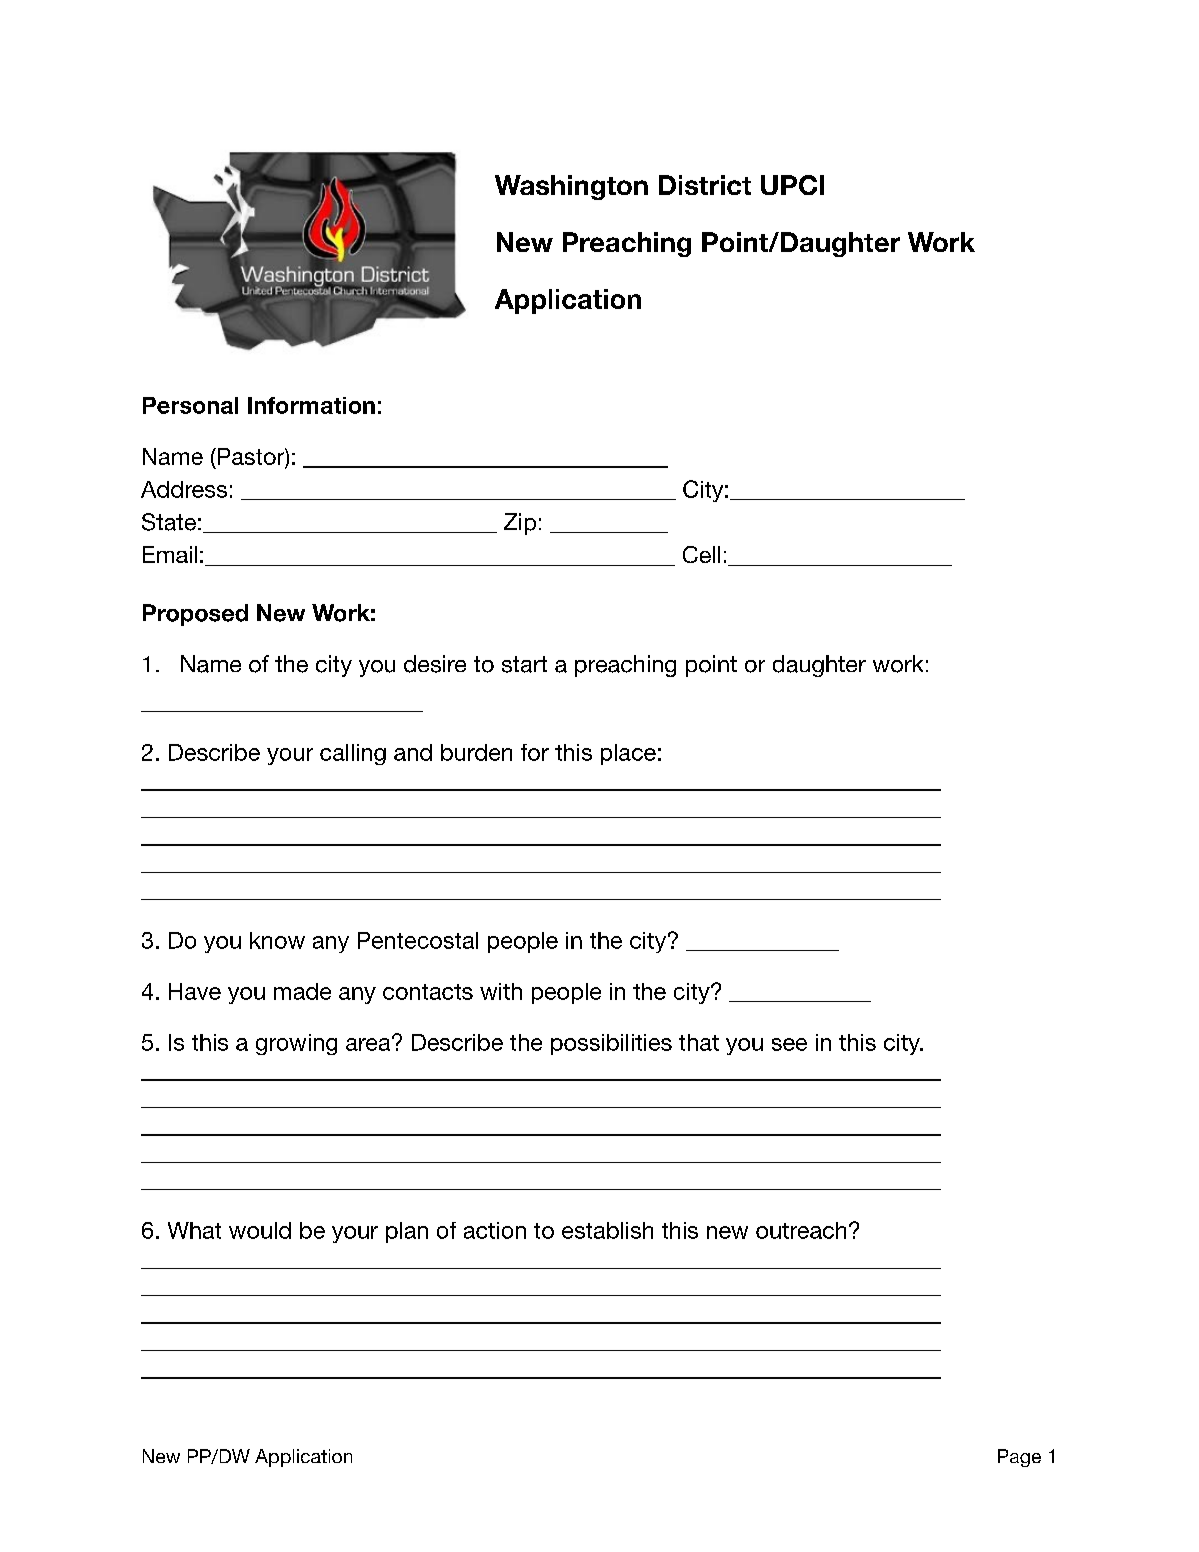 The image size is (1199, 1552). I want to click on see, so click(789, 1044).
